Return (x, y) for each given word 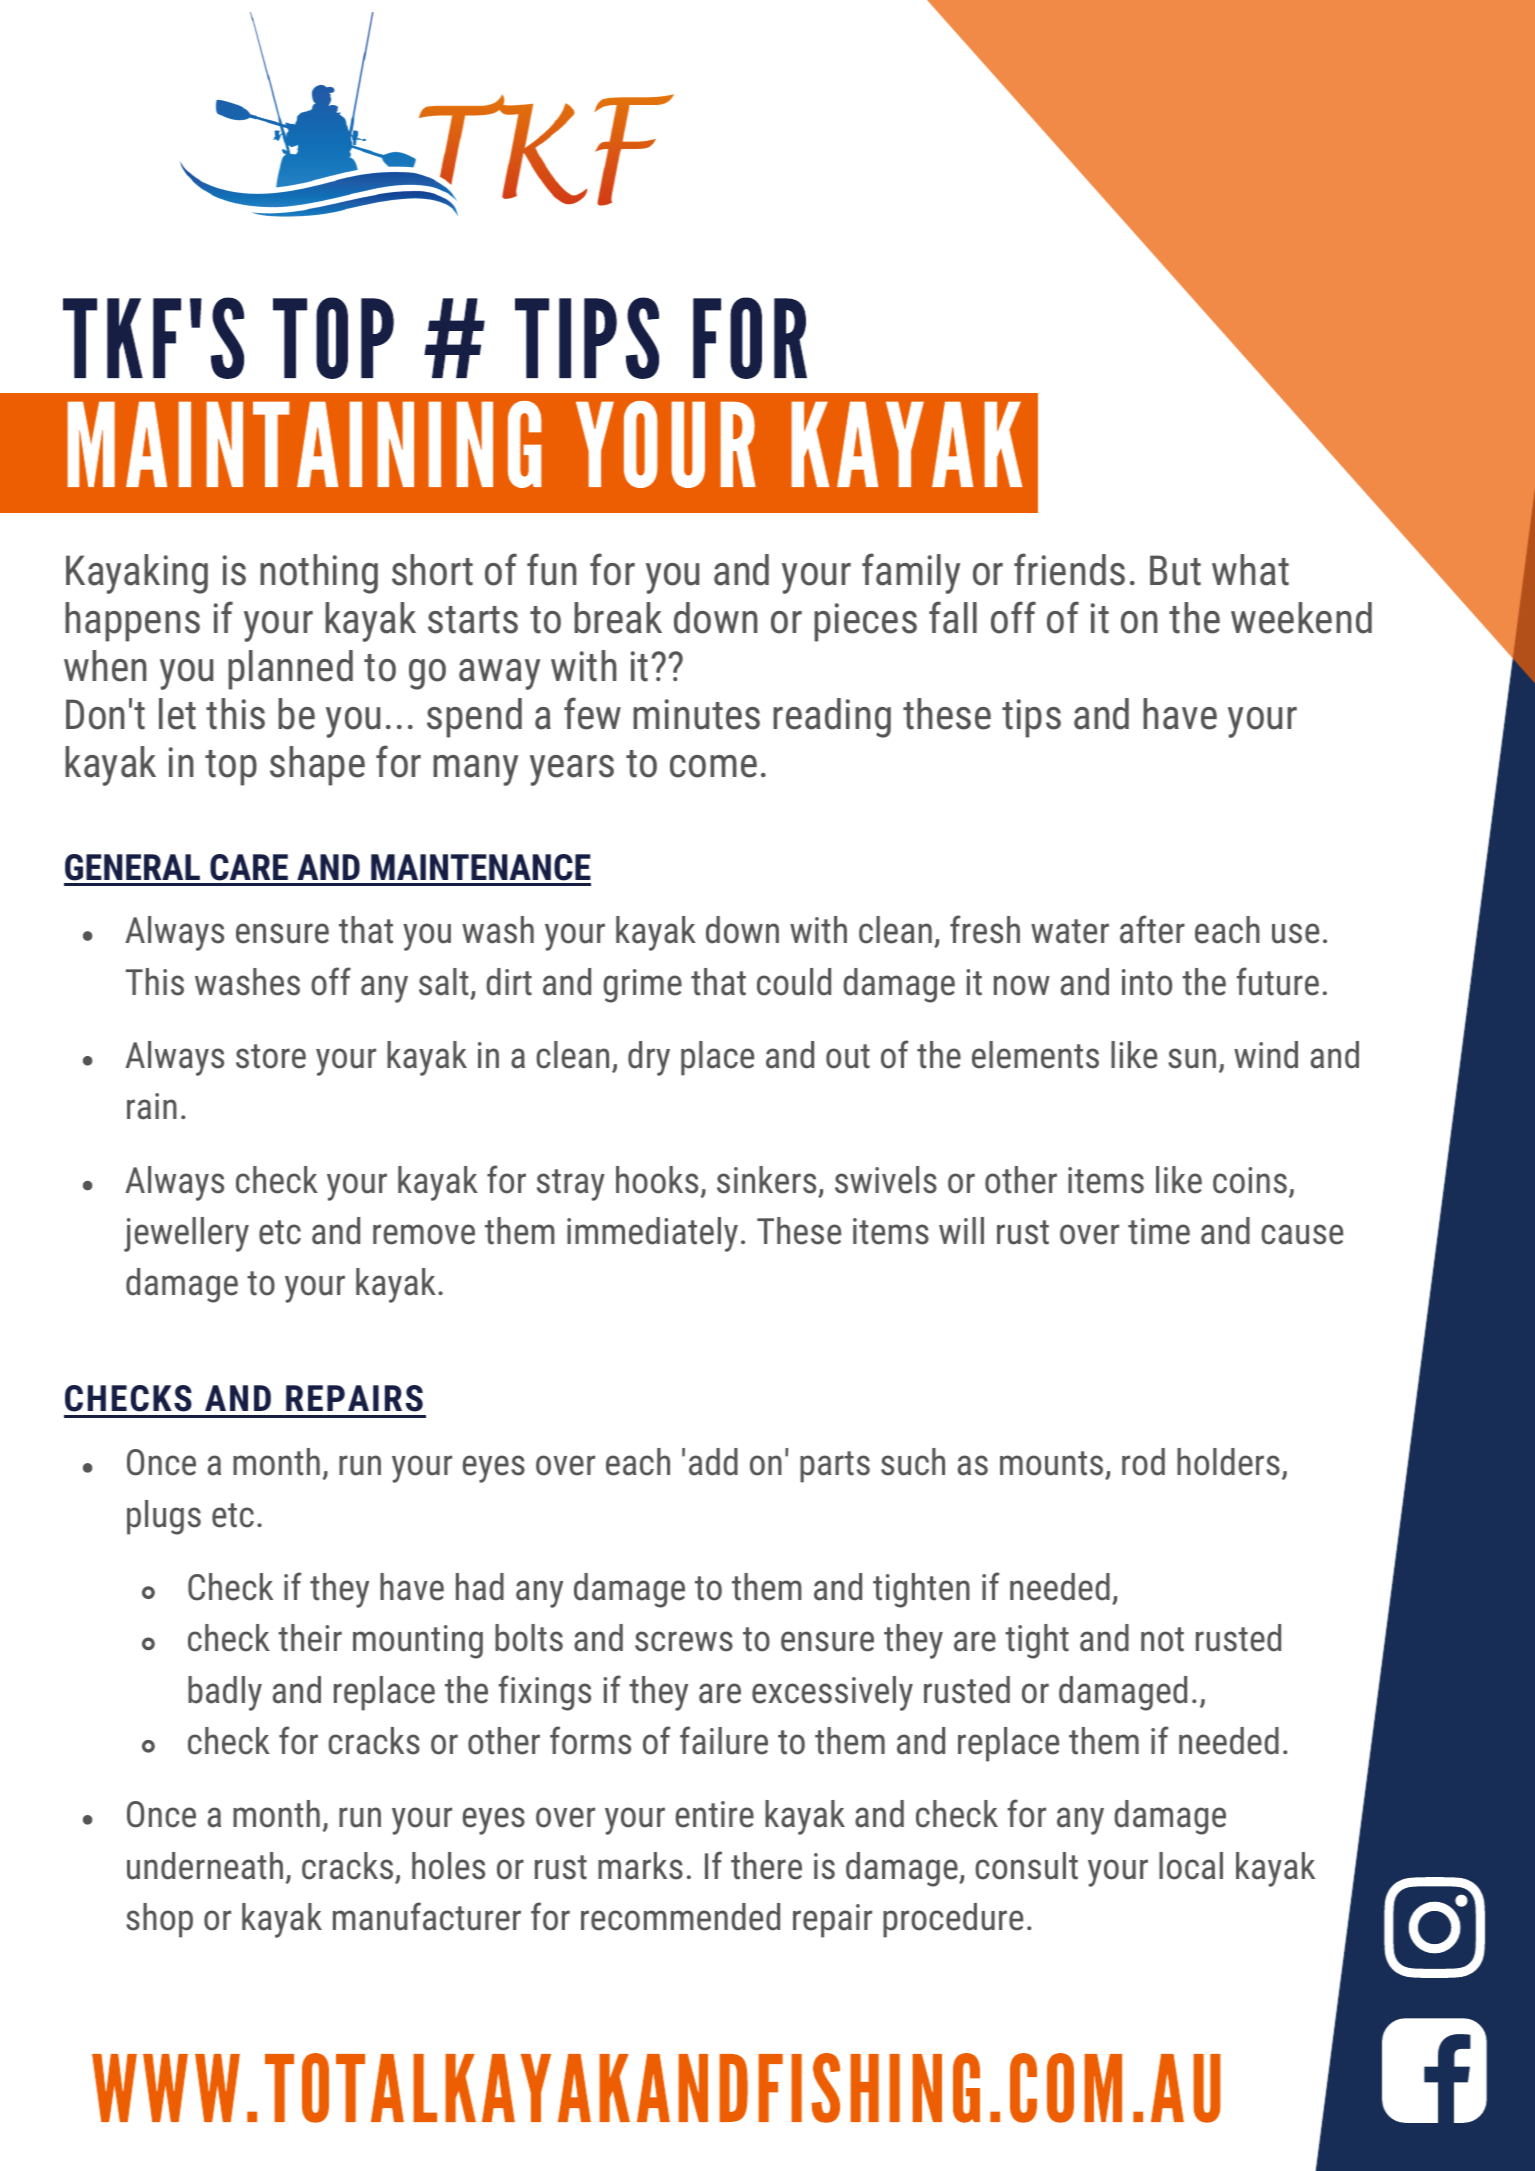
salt (444, 982)
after (1152, 929)
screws (684, 1641)
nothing (319, 574)
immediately (652, 1234)
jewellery (186, 1234)
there (766, 1866)
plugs (164, 1517)
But (1175, 570)
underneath (205, 1866)
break (618, 618)
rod (1143, 1462)
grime (642, 986)
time (1159, 1231)
